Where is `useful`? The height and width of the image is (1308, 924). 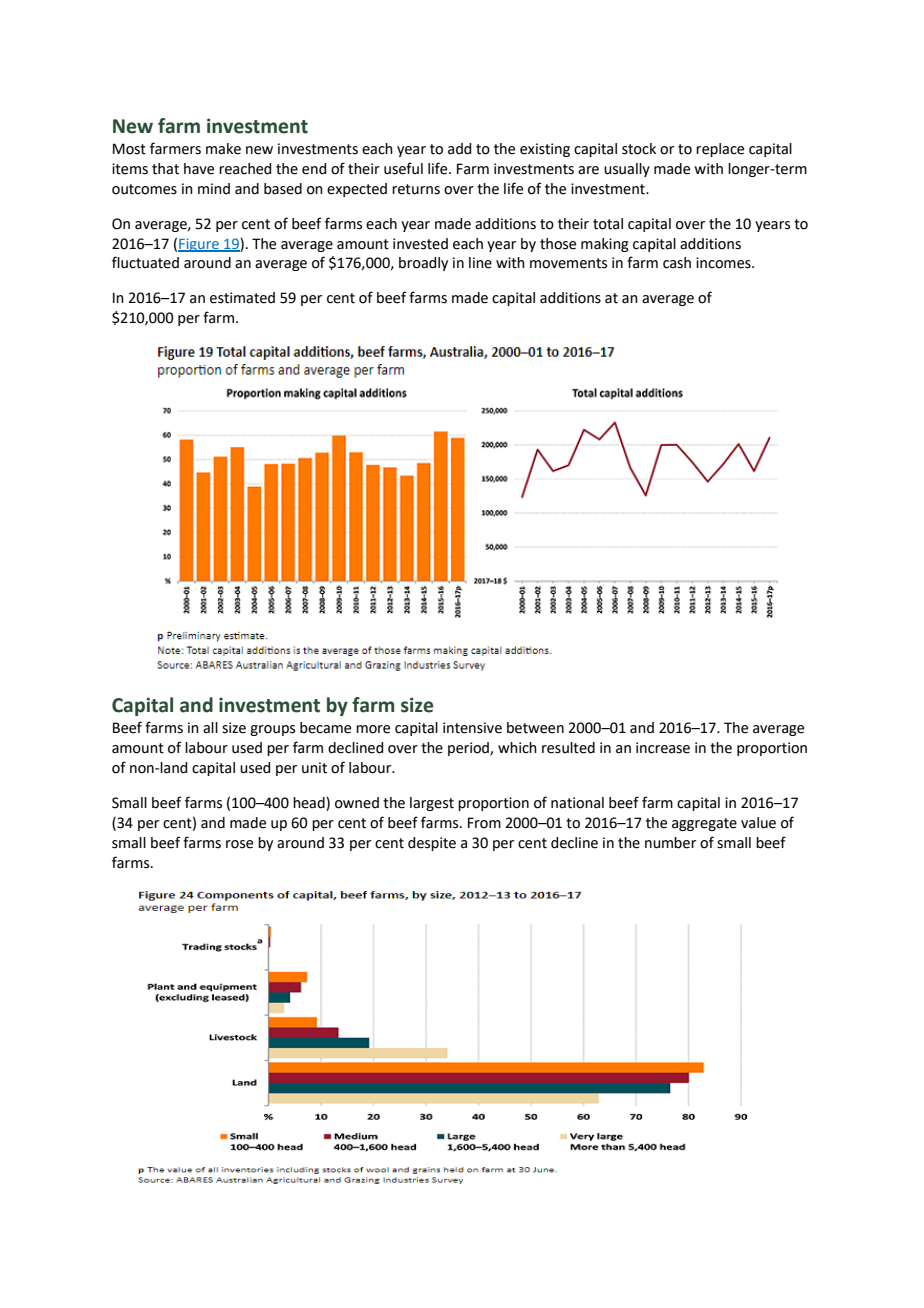
useful is located at coordinates (403, 168).
